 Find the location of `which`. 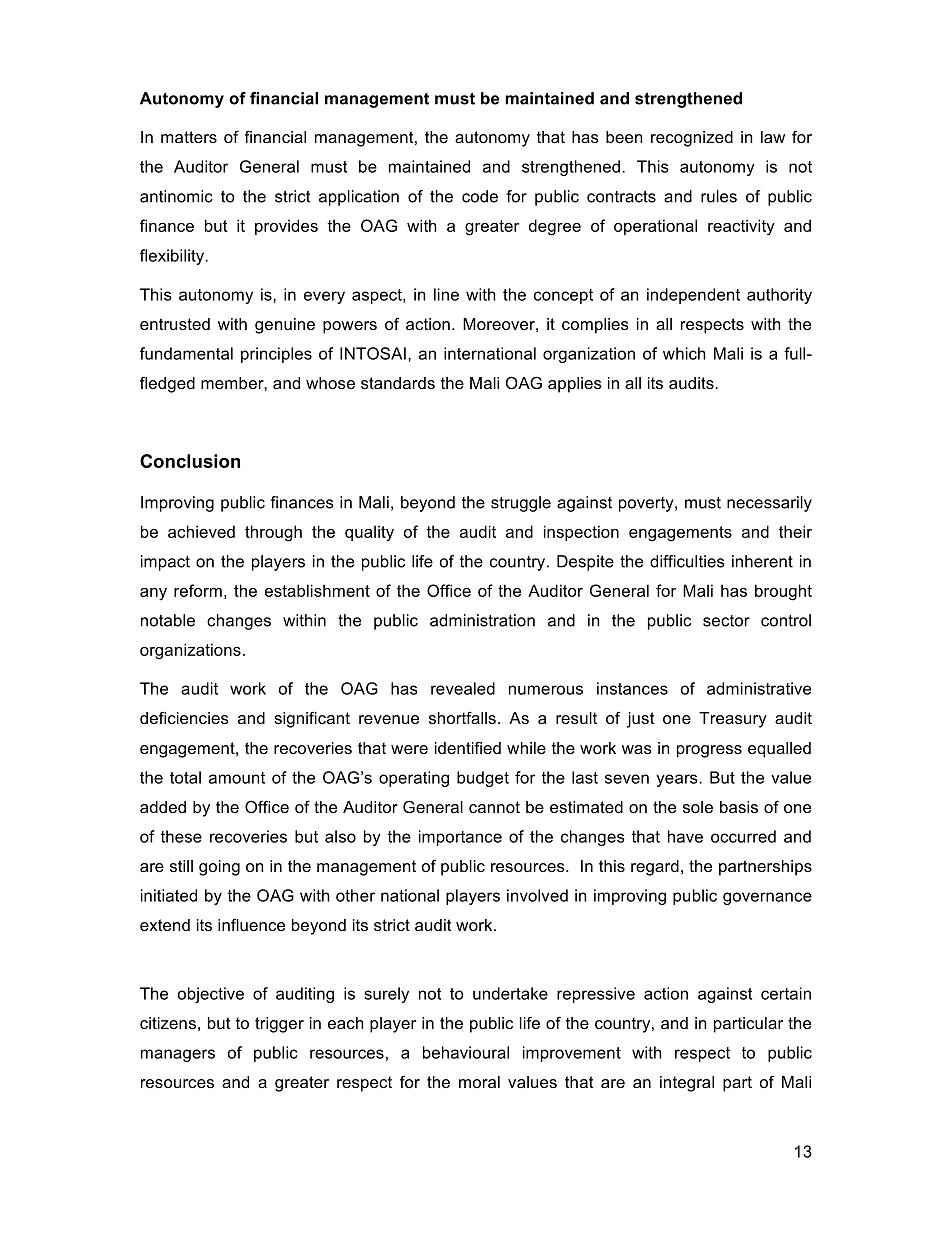

which is located at coordinates (684, 353).
